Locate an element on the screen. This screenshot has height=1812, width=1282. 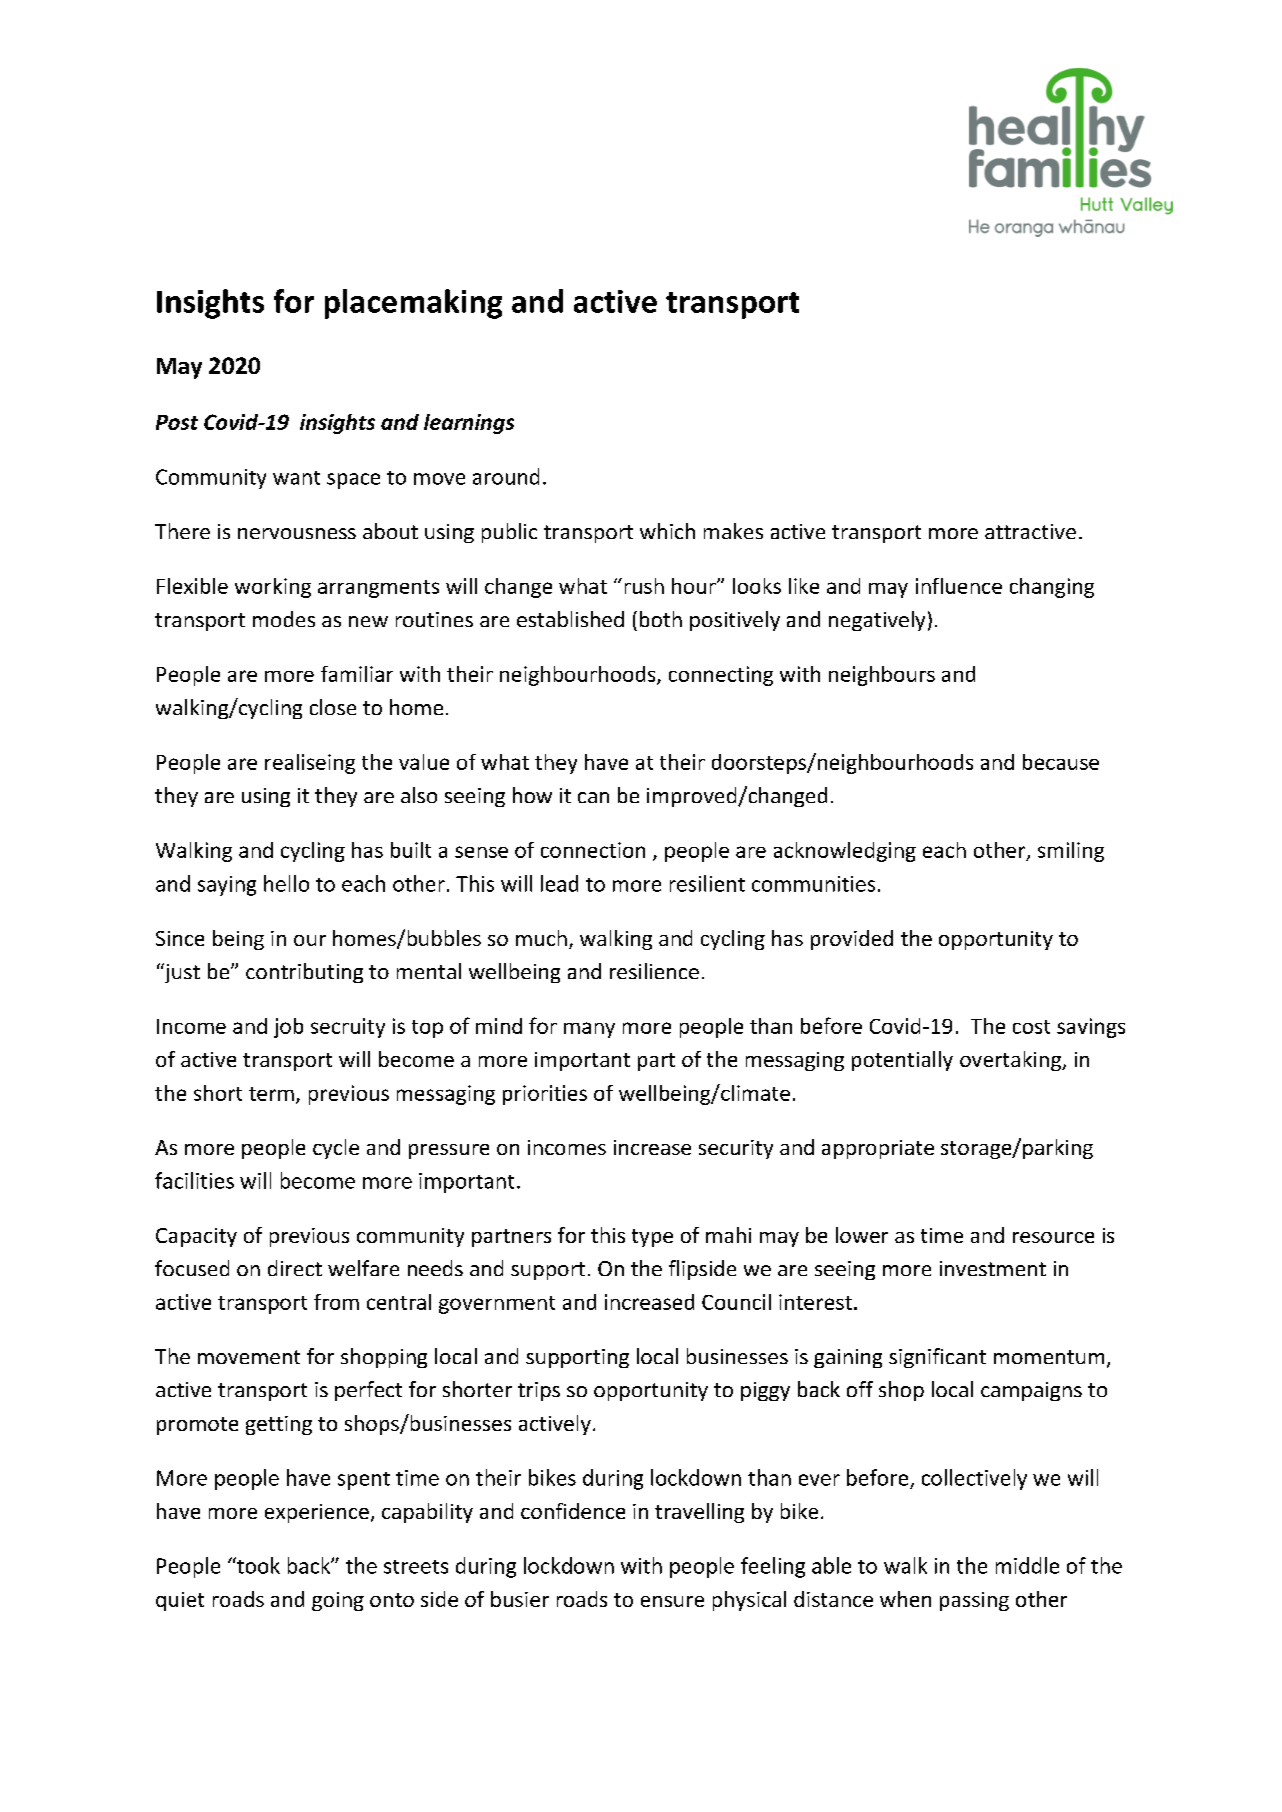
because is located at coordinates (1061, 762).
